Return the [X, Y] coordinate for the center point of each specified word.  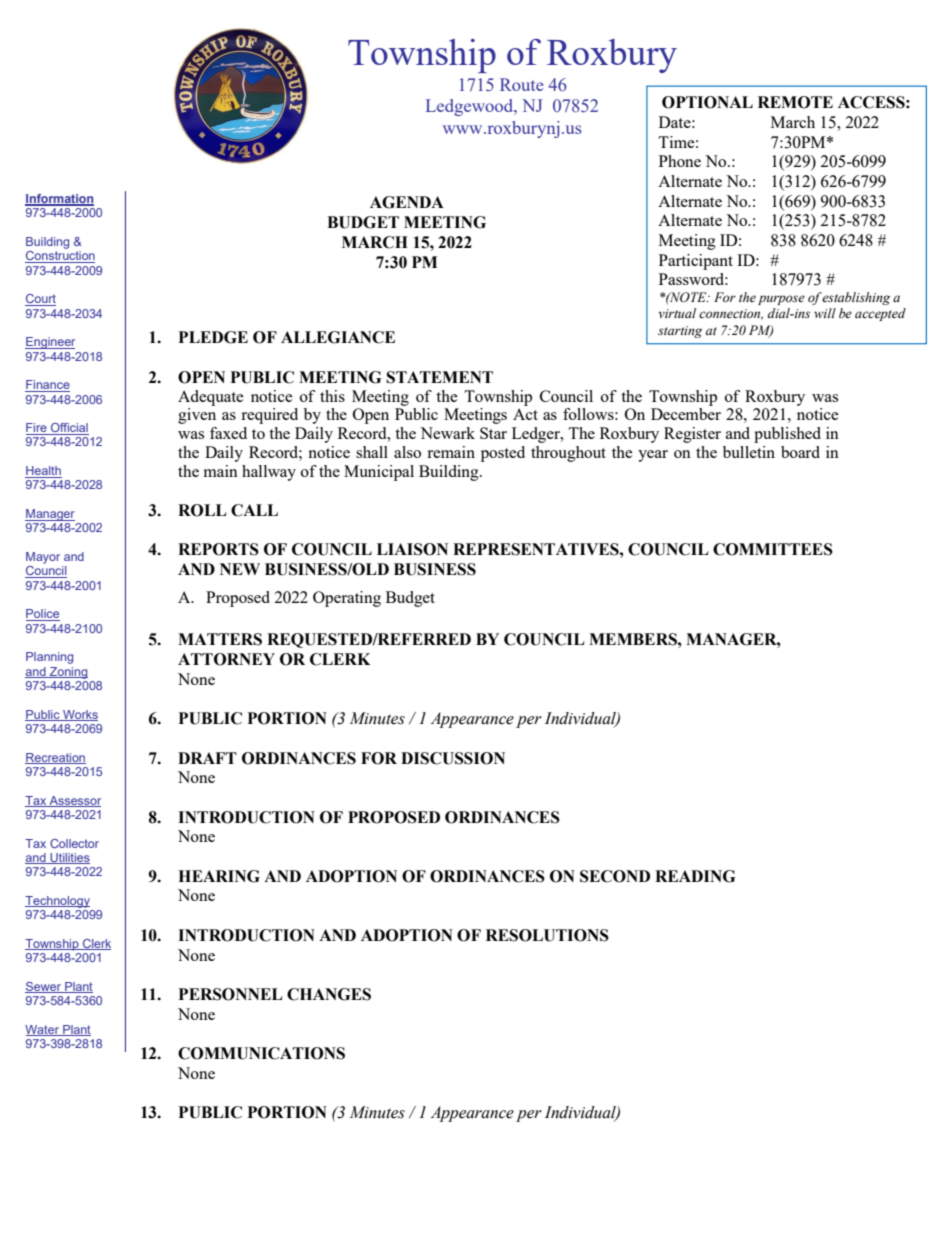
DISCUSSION [453, 758]
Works [79, 715]
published [787, 435]
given [197, 416]
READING [695, 876]
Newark [447, 433]
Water [43, 1030]
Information [59, 200]
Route [522, 84]
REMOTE [795, 102]
